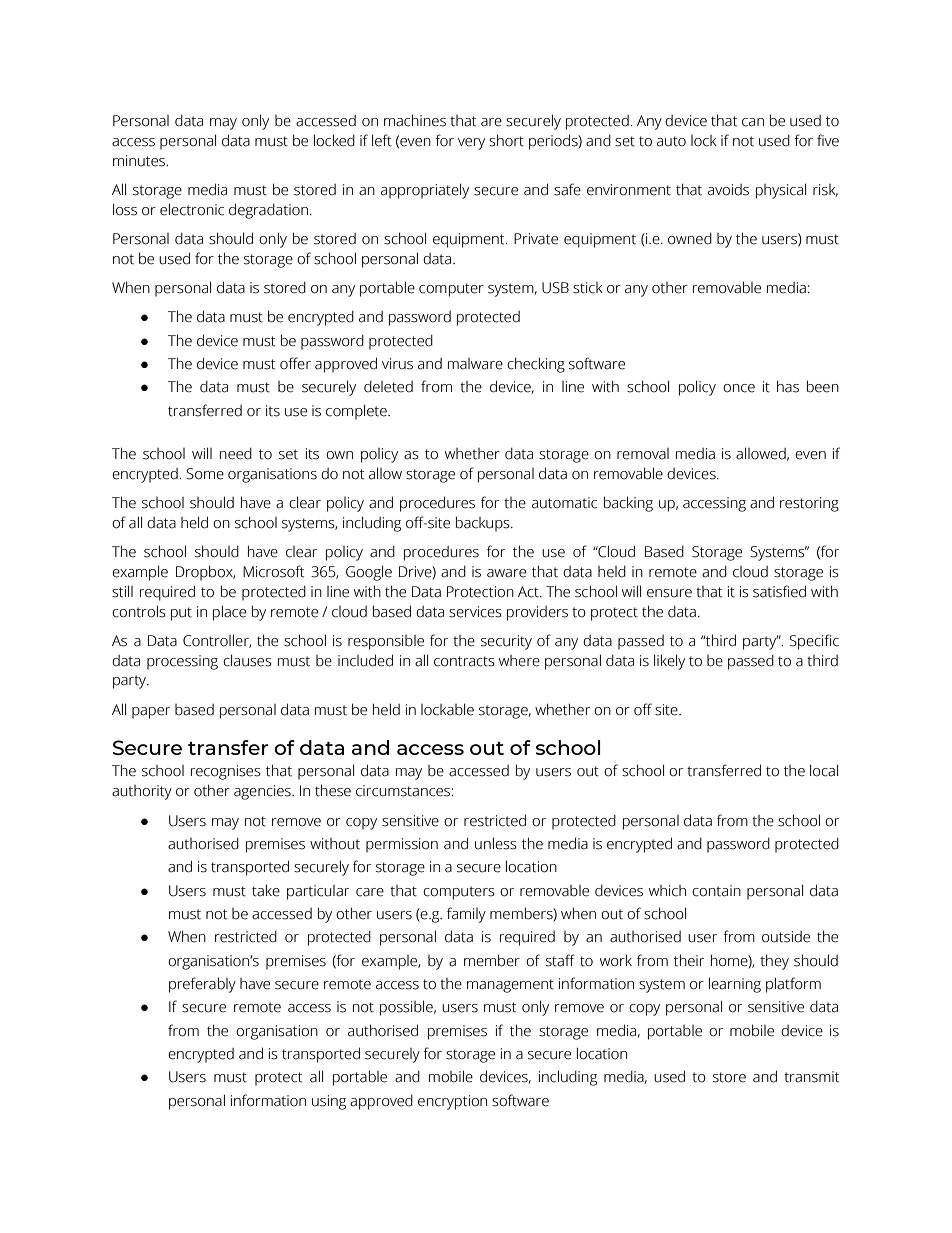  I want to click on transmit, so click(811, 1077).
